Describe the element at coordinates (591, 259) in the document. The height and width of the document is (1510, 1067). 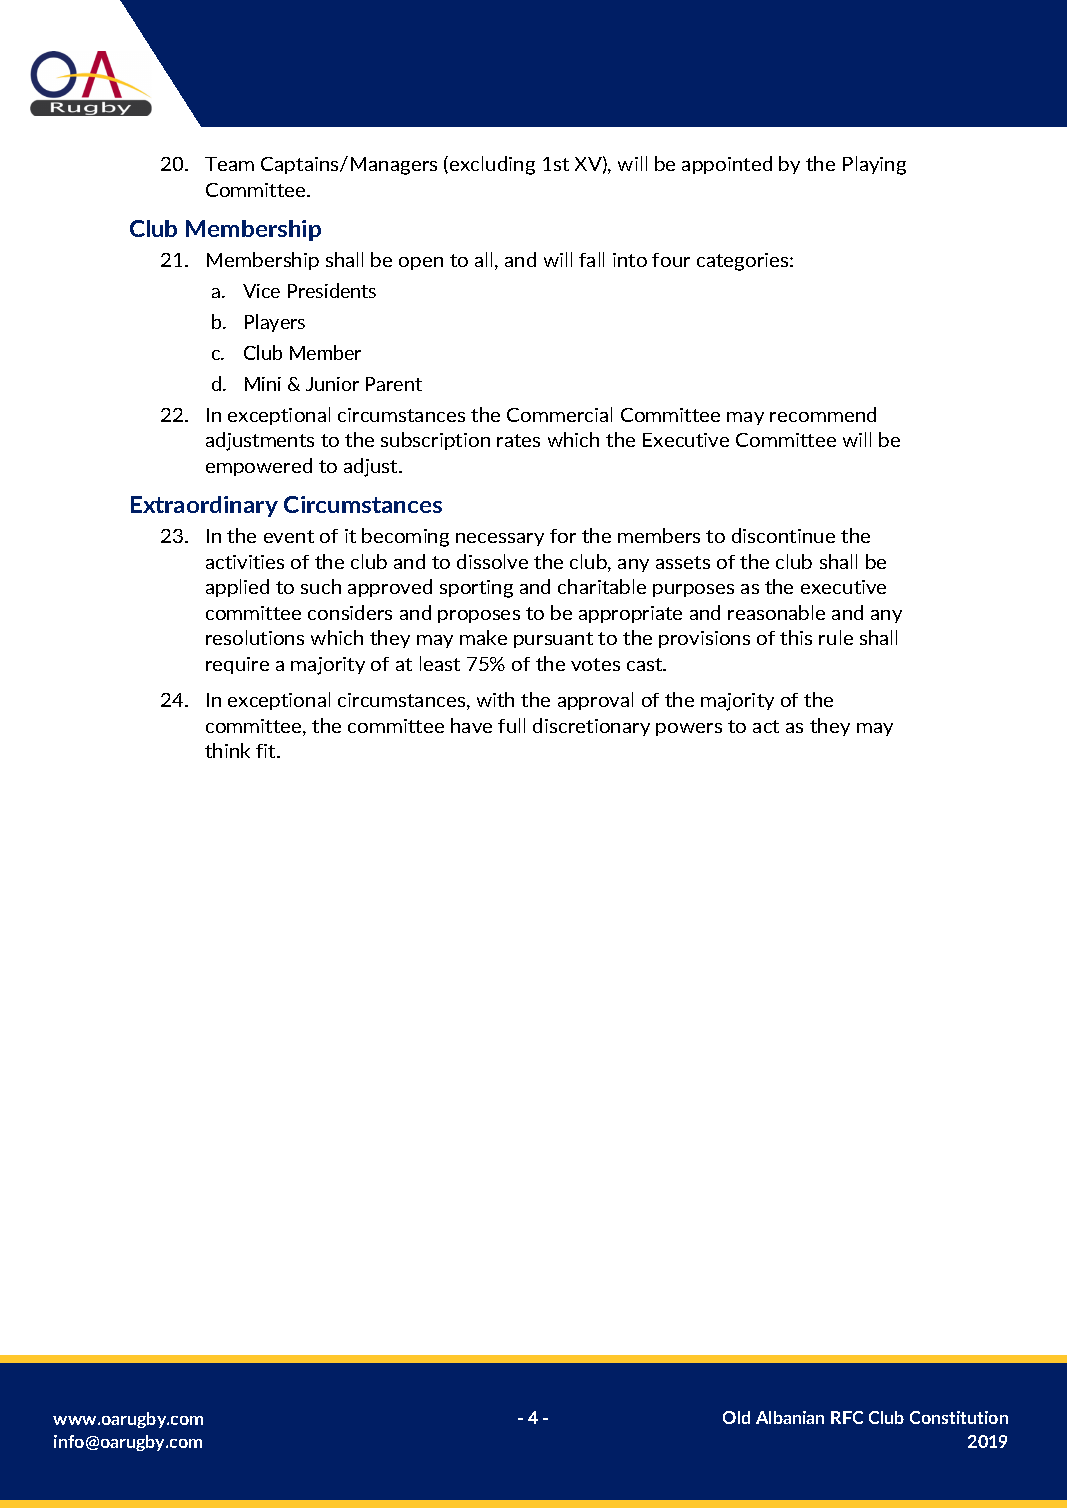
I see `fall` at that location.
